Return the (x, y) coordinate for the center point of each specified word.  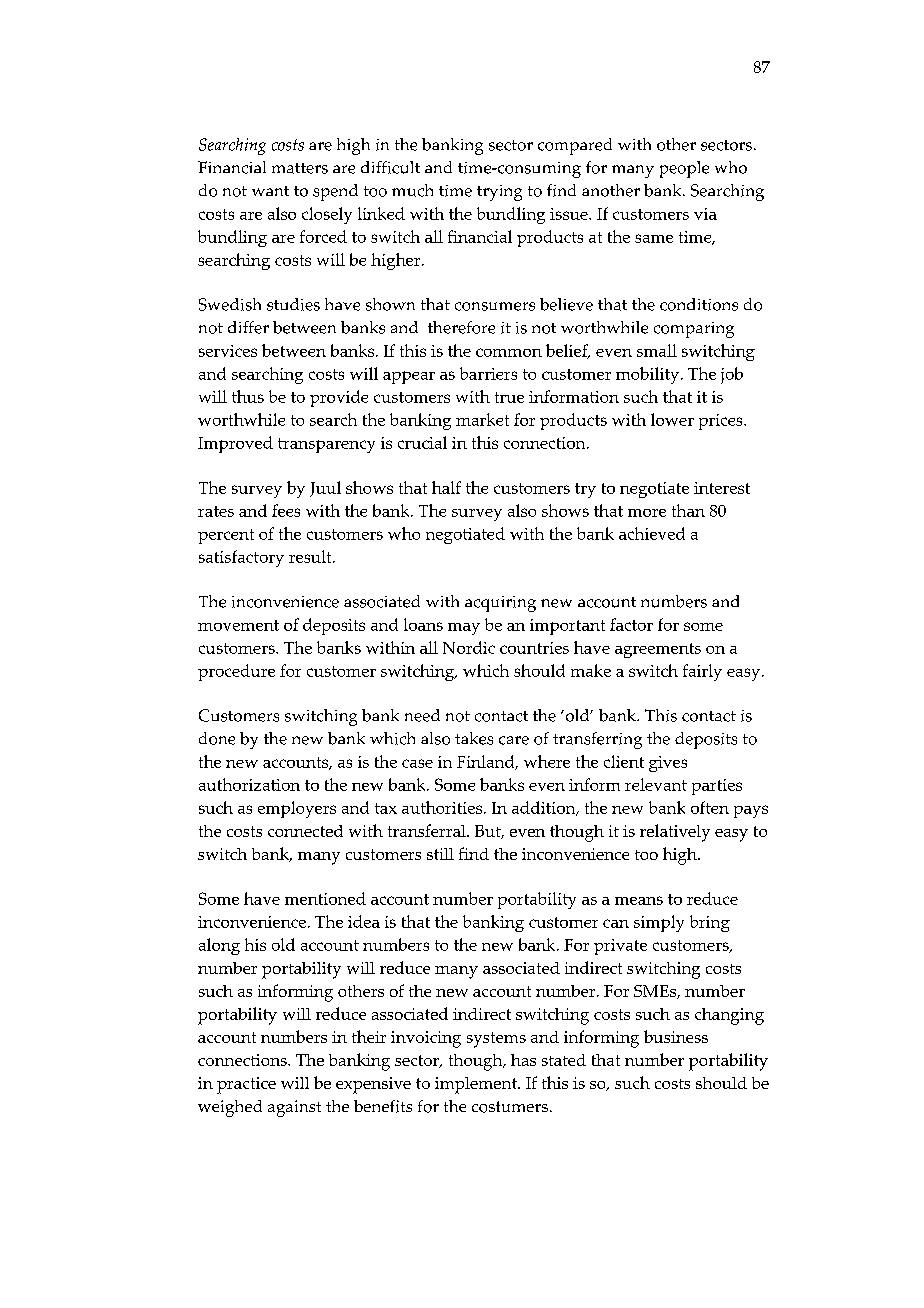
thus (248, 396)
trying (499, 193)
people (684, 169)
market (482, 419)
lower (672, 419)
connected (305, 831)
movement (238, 625)
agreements (658, 650)
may (464, 629)
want (270, 191)
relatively (675, 833)
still (440, 854)
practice (246, 1085)
